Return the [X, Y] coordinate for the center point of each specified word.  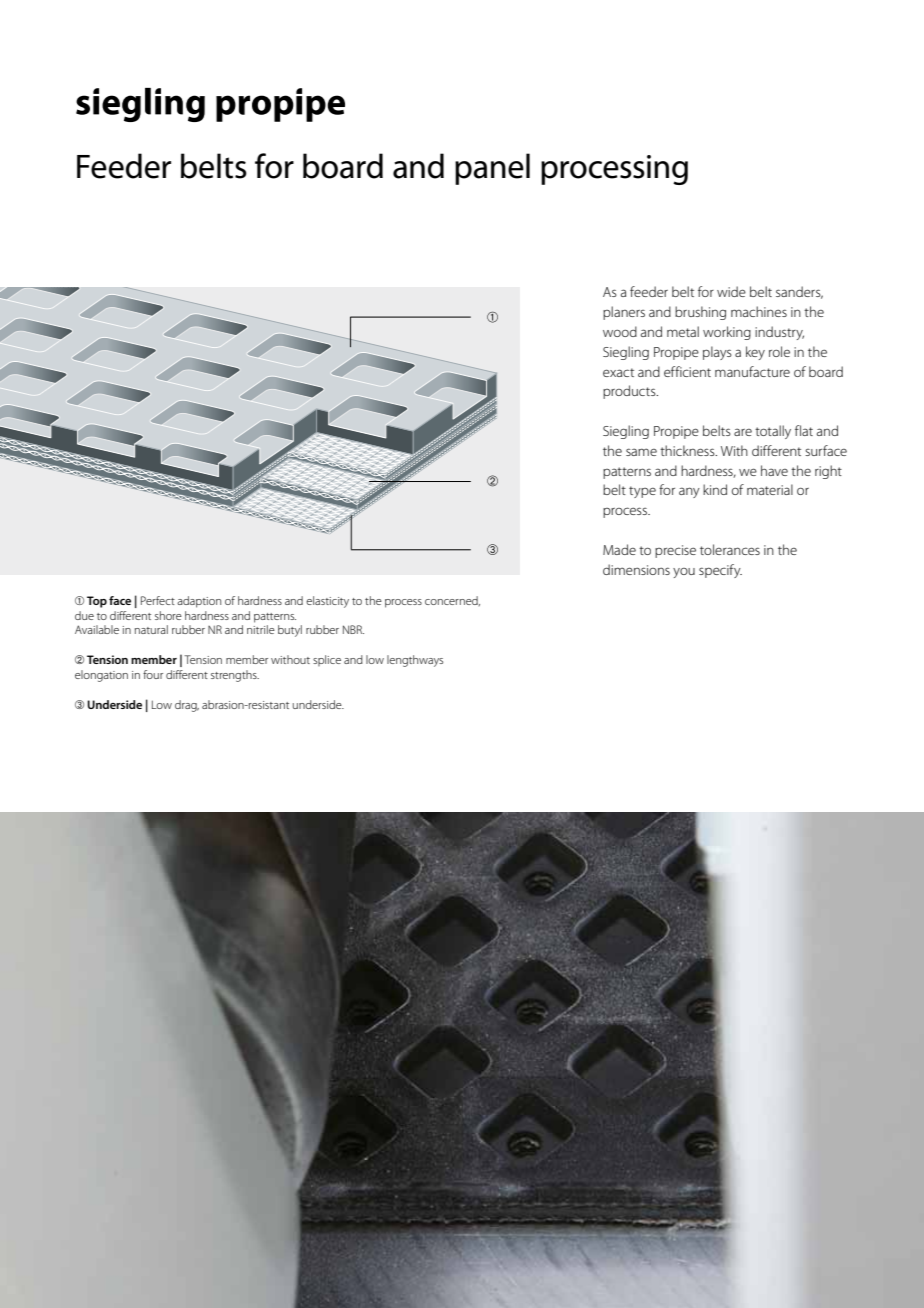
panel [492, 169]
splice [327, 660]
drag [187, 706]
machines [759, 311]
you [684, 573]
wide [731, 291]
